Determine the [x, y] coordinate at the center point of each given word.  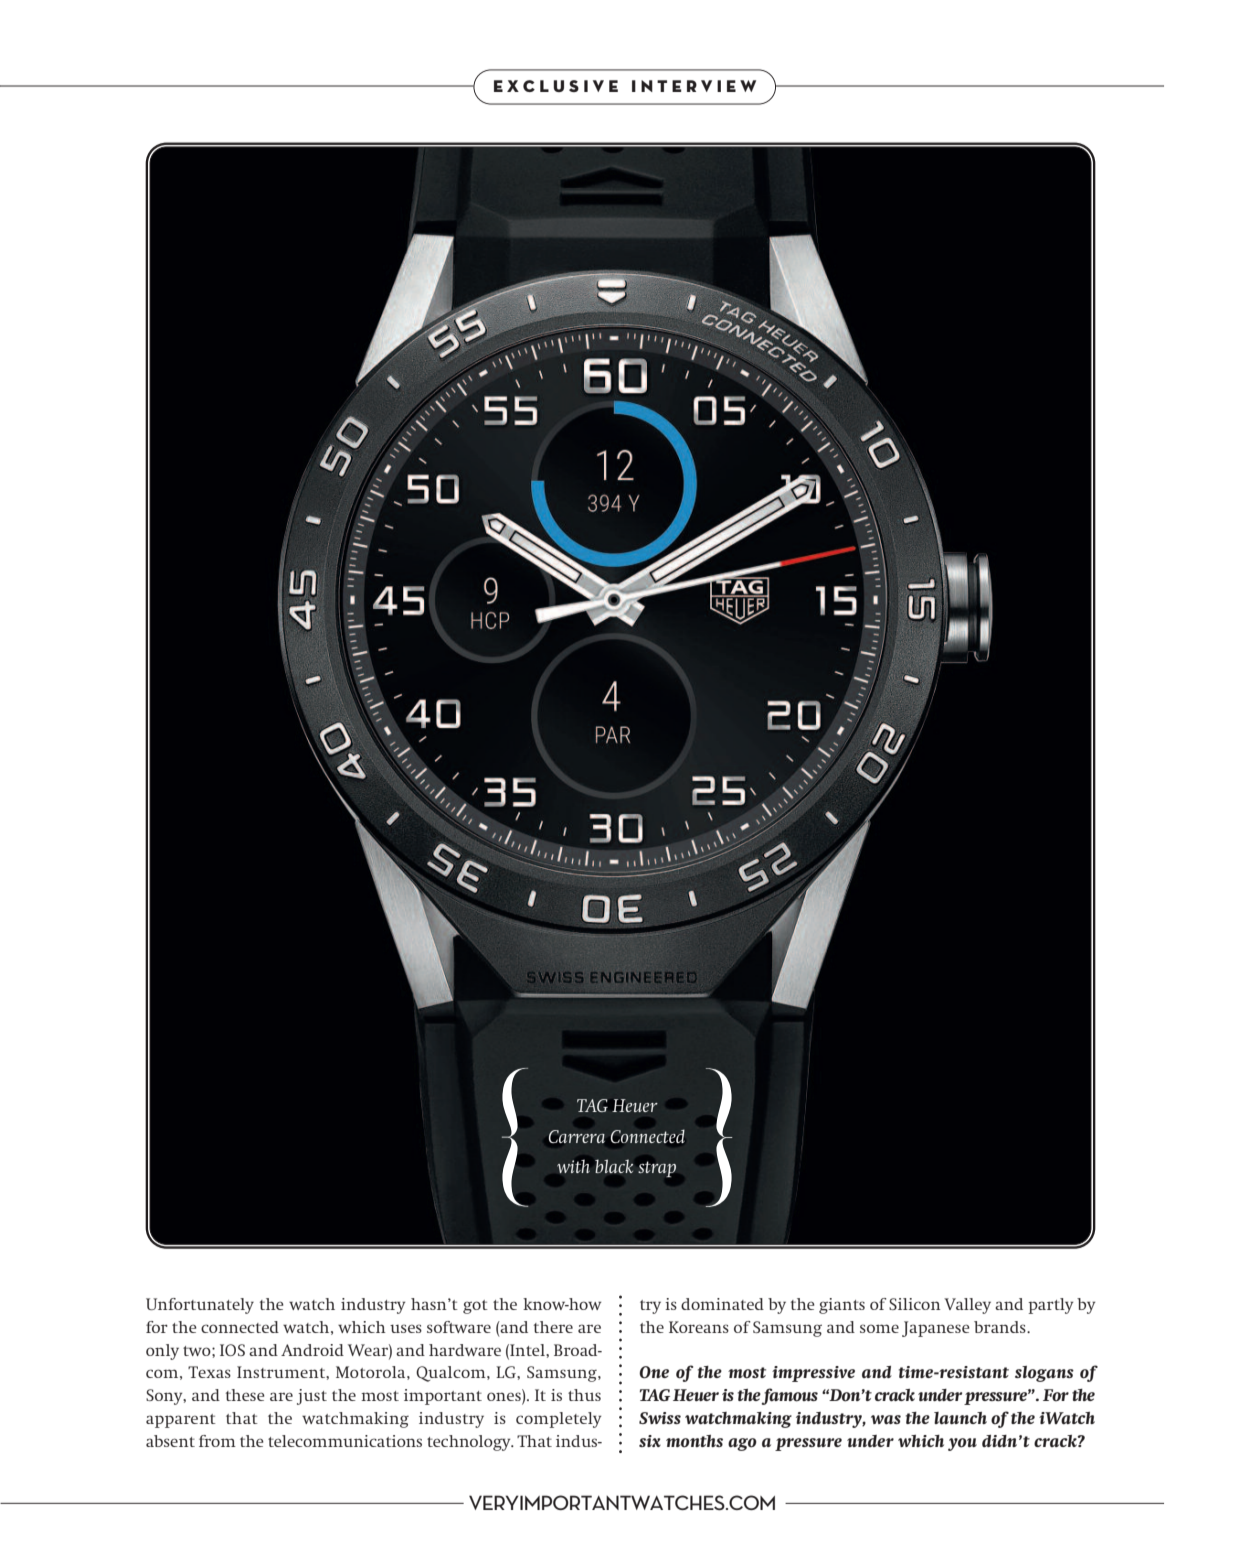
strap [657, 1169]
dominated [722, 1304]
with [573, 1166]
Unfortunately [200, 1306]
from [217, 1441]
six [650, 1441]
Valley [967, 1306]
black [614, 1166]
